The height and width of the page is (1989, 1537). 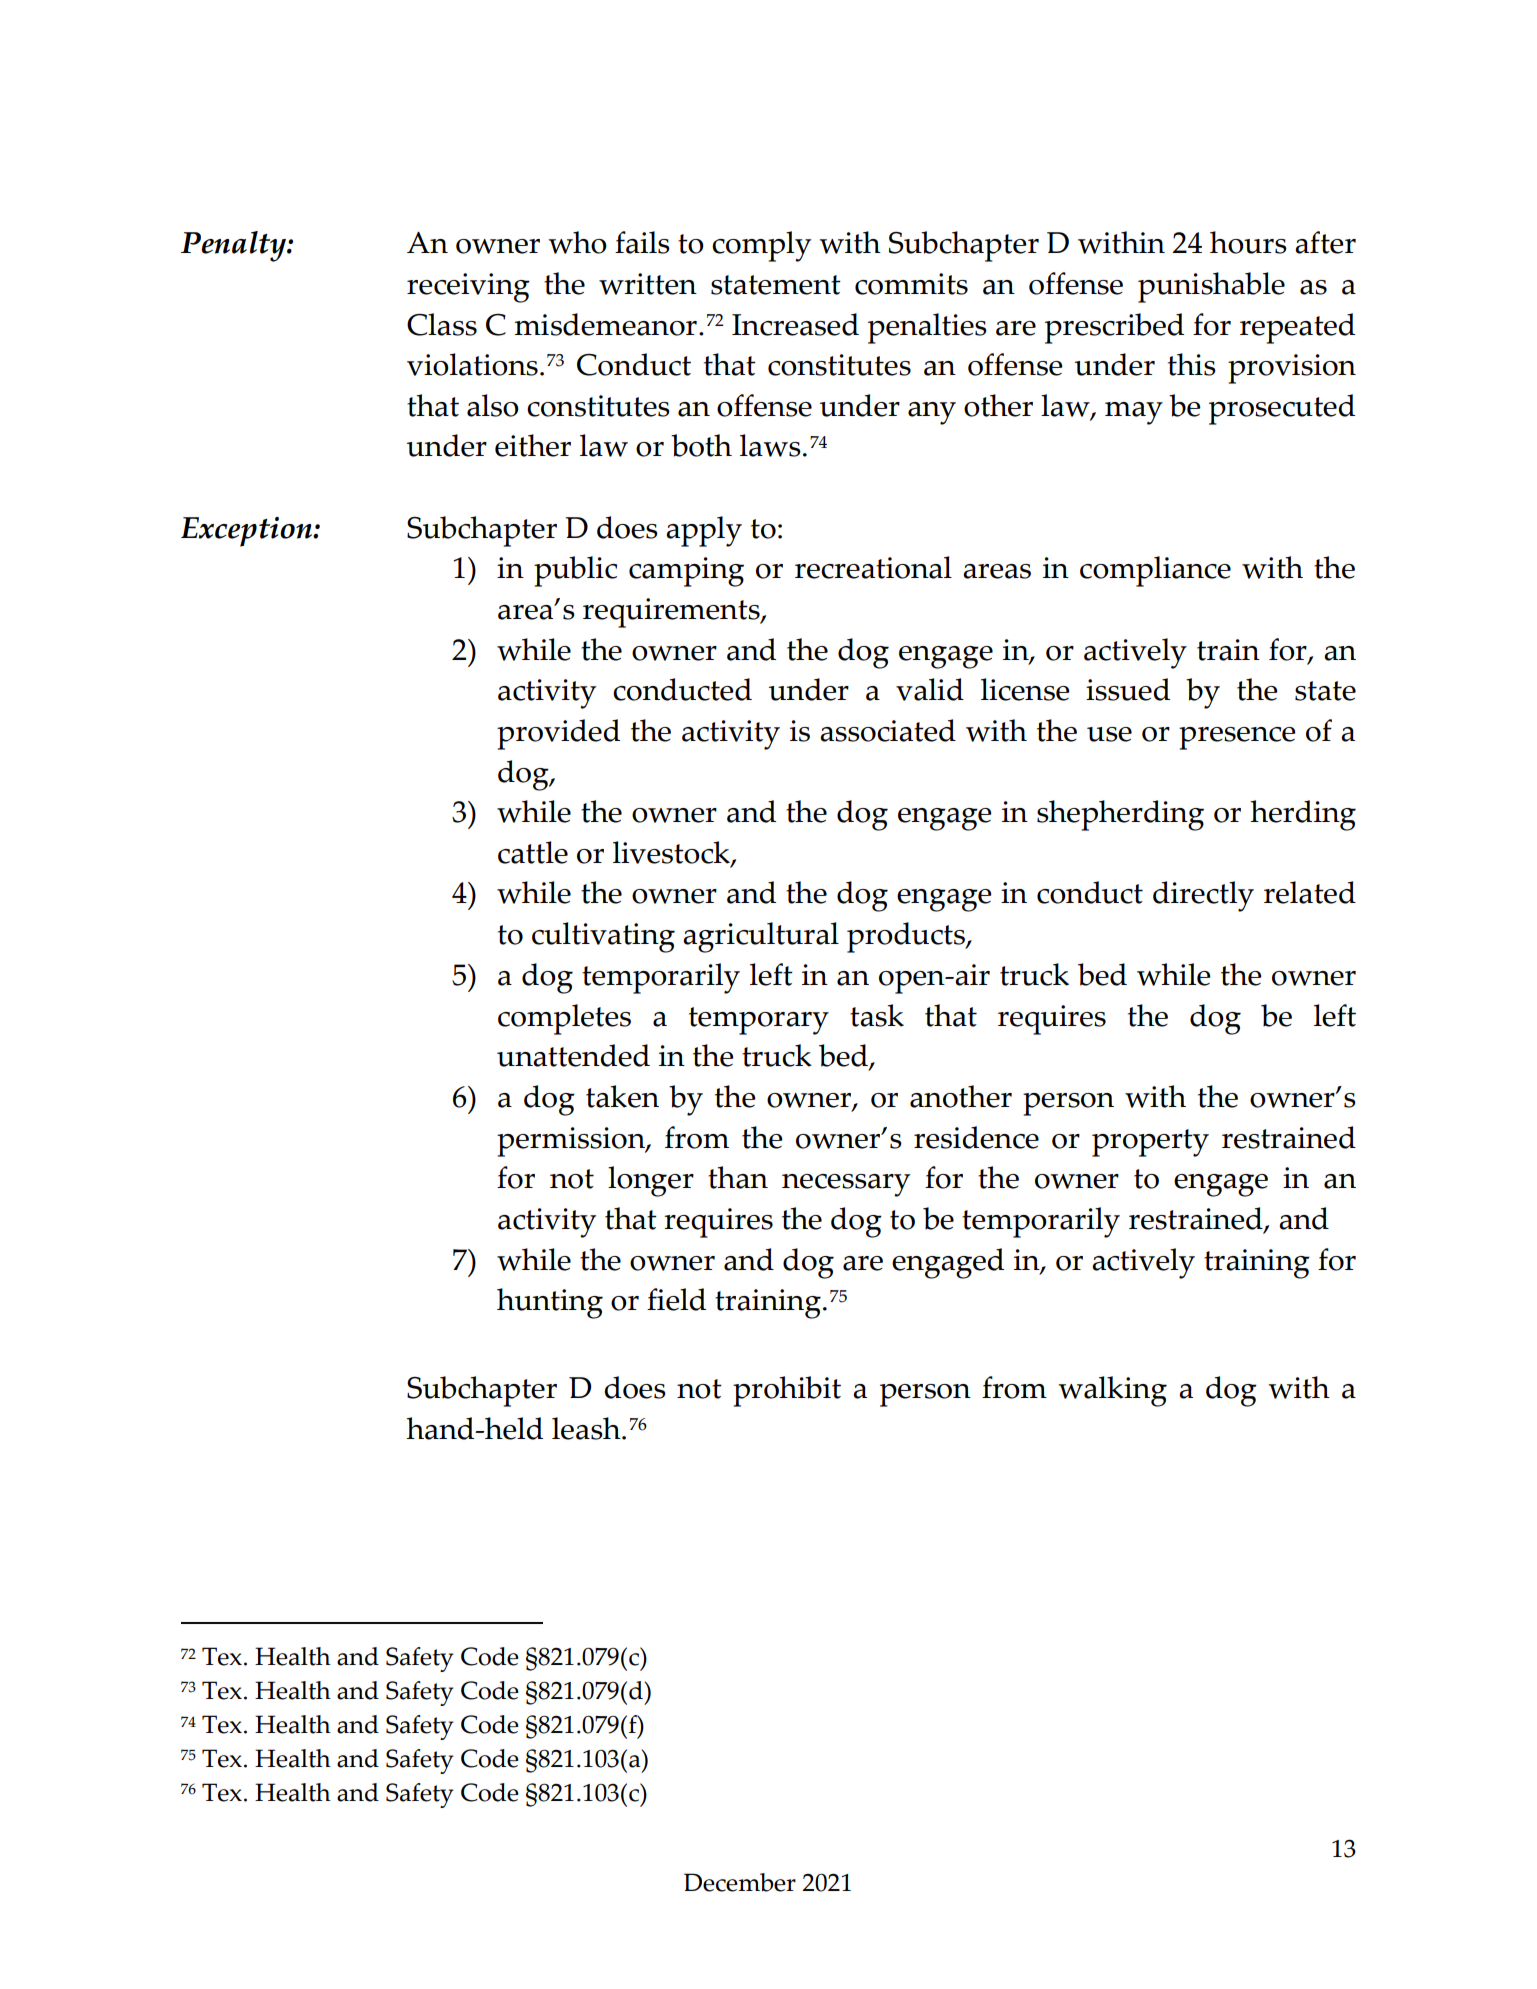 What do you see at coordinates (676, 1299) in the page?
I see `field` at bounding box center [676, 1299].
